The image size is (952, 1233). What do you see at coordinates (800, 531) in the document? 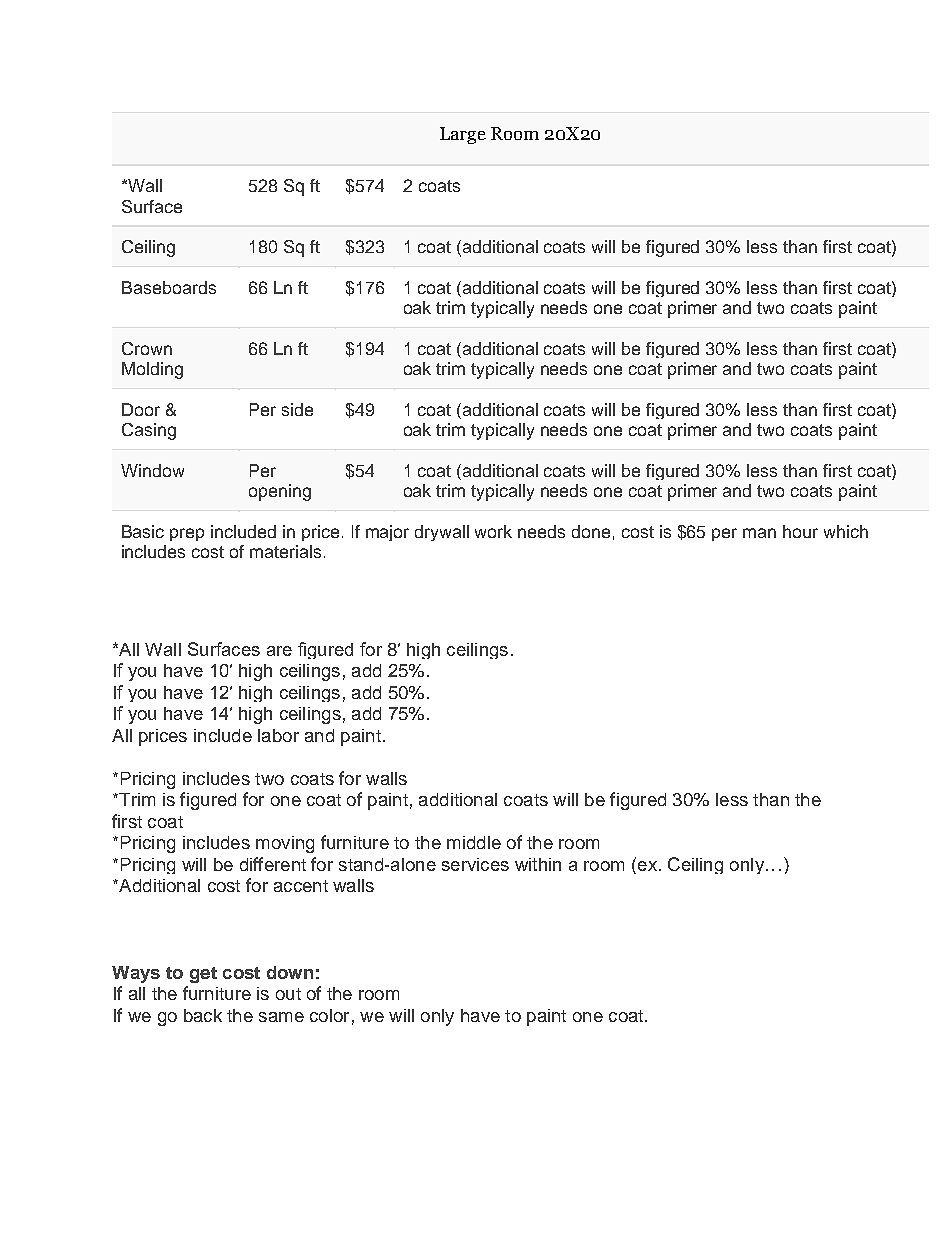
I see `hour` at bounding box center [800, 531].
